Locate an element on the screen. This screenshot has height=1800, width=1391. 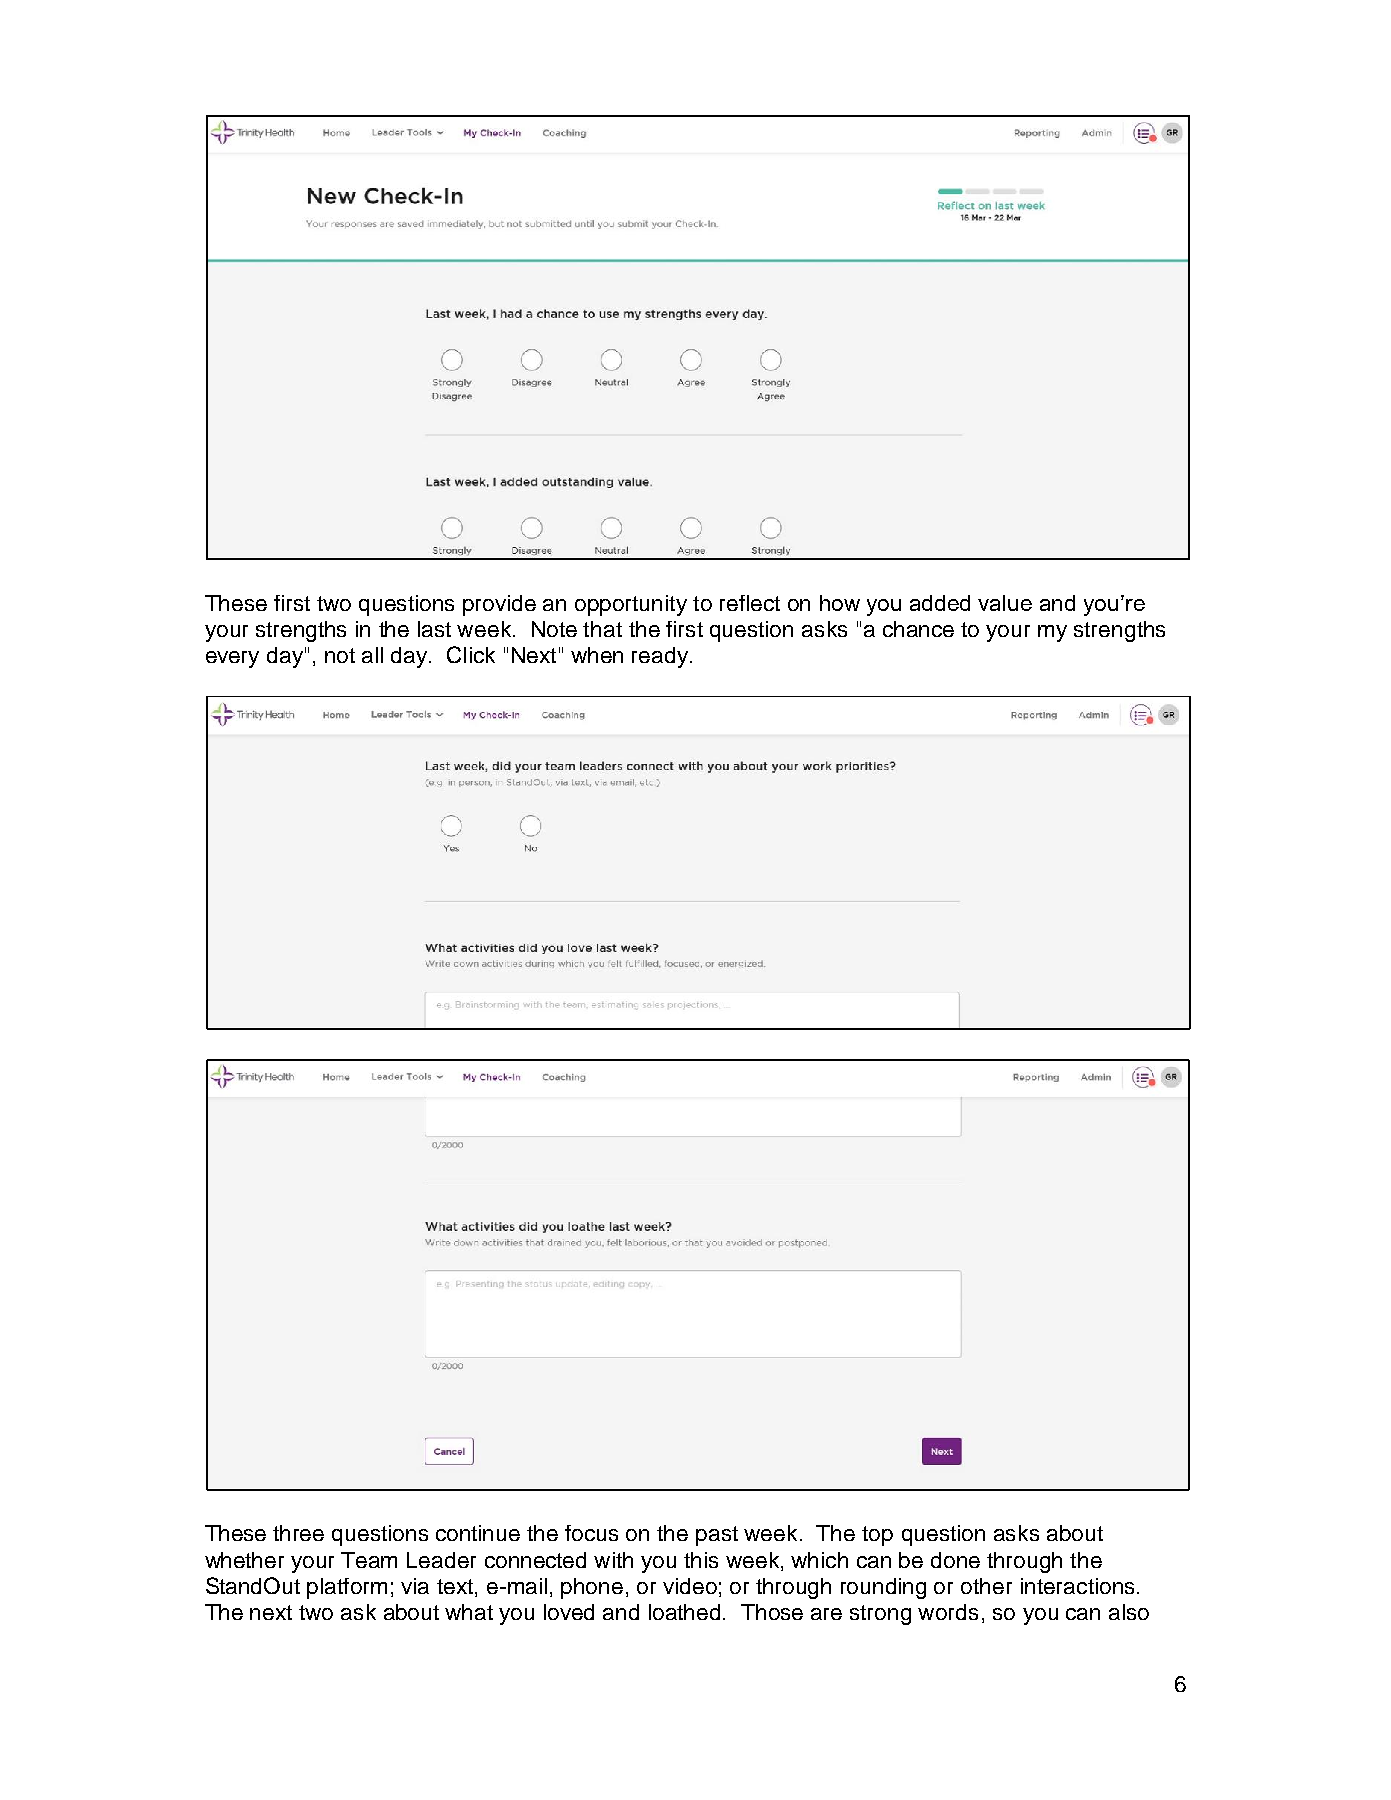
video is located at coordinates (690, 1586).
